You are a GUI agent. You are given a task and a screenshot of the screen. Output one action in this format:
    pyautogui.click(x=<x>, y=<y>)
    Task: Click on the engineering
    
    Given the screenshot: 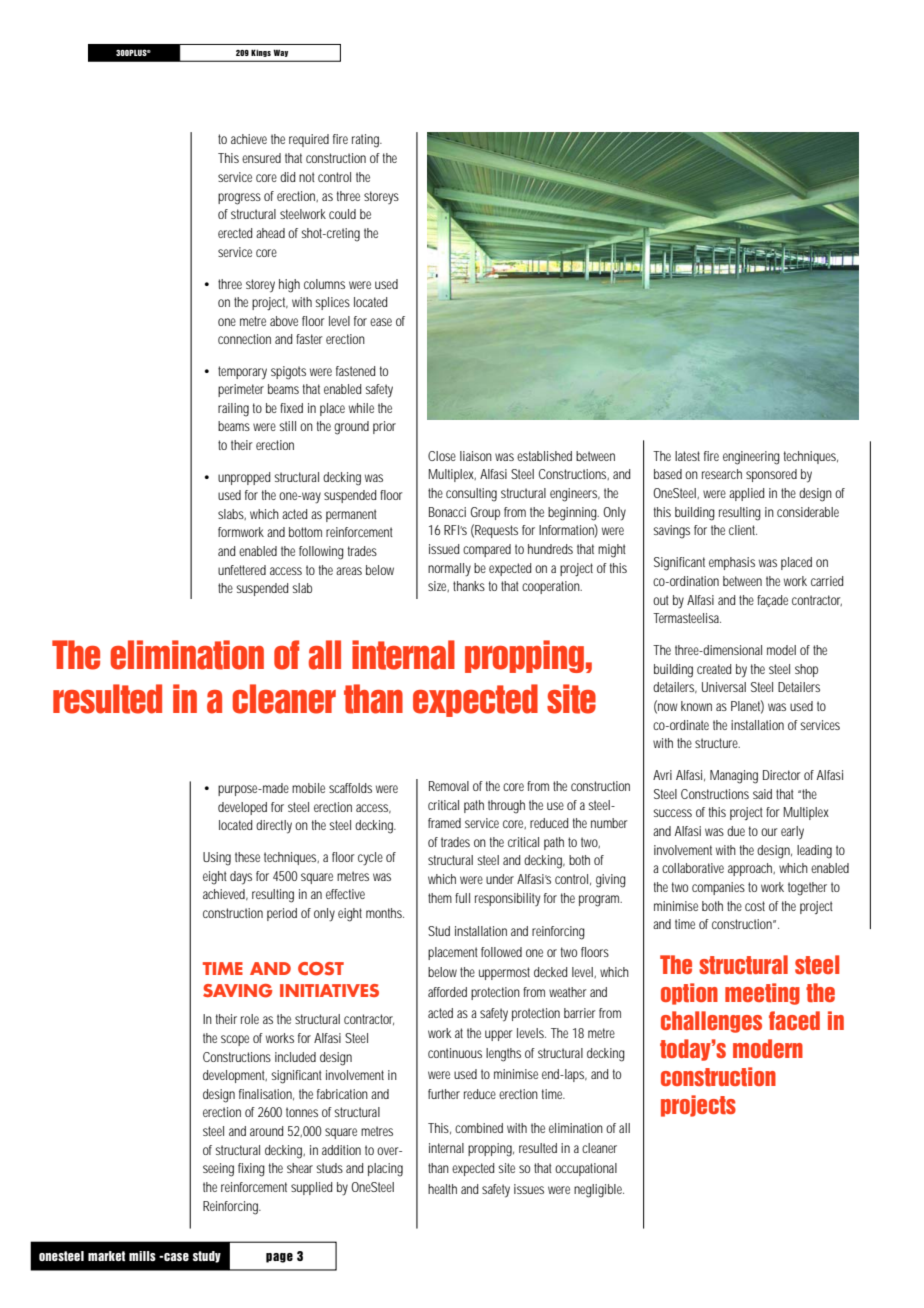 What is the action you would take?
    pyautogui.click(x=751, y=458)
